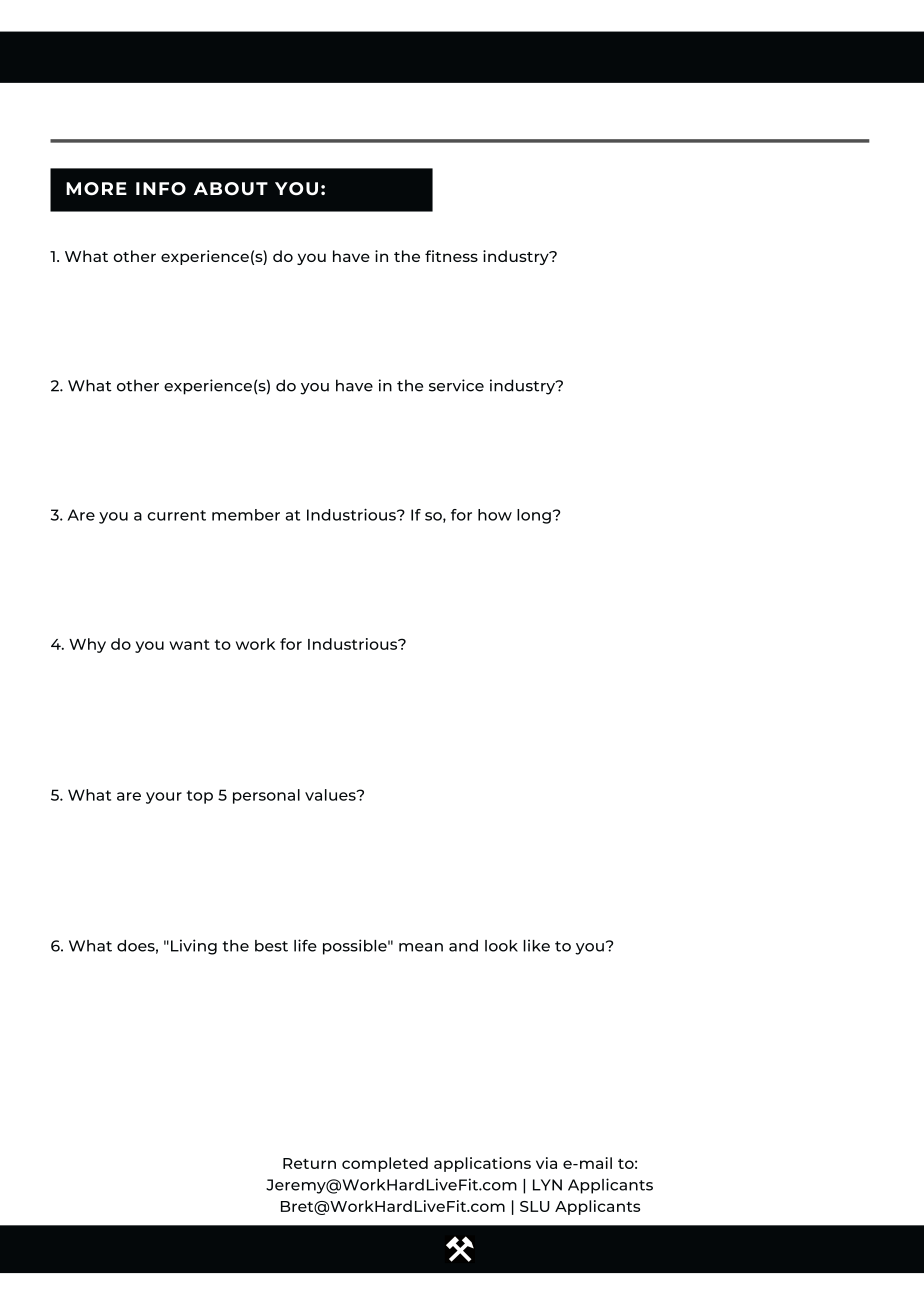 Image resolution: width=924 pixels, height=1308 pixels. What do you see at coordinates (231, 189) in the document?
I see `ABOUT` at bounding box center [231, 189].
